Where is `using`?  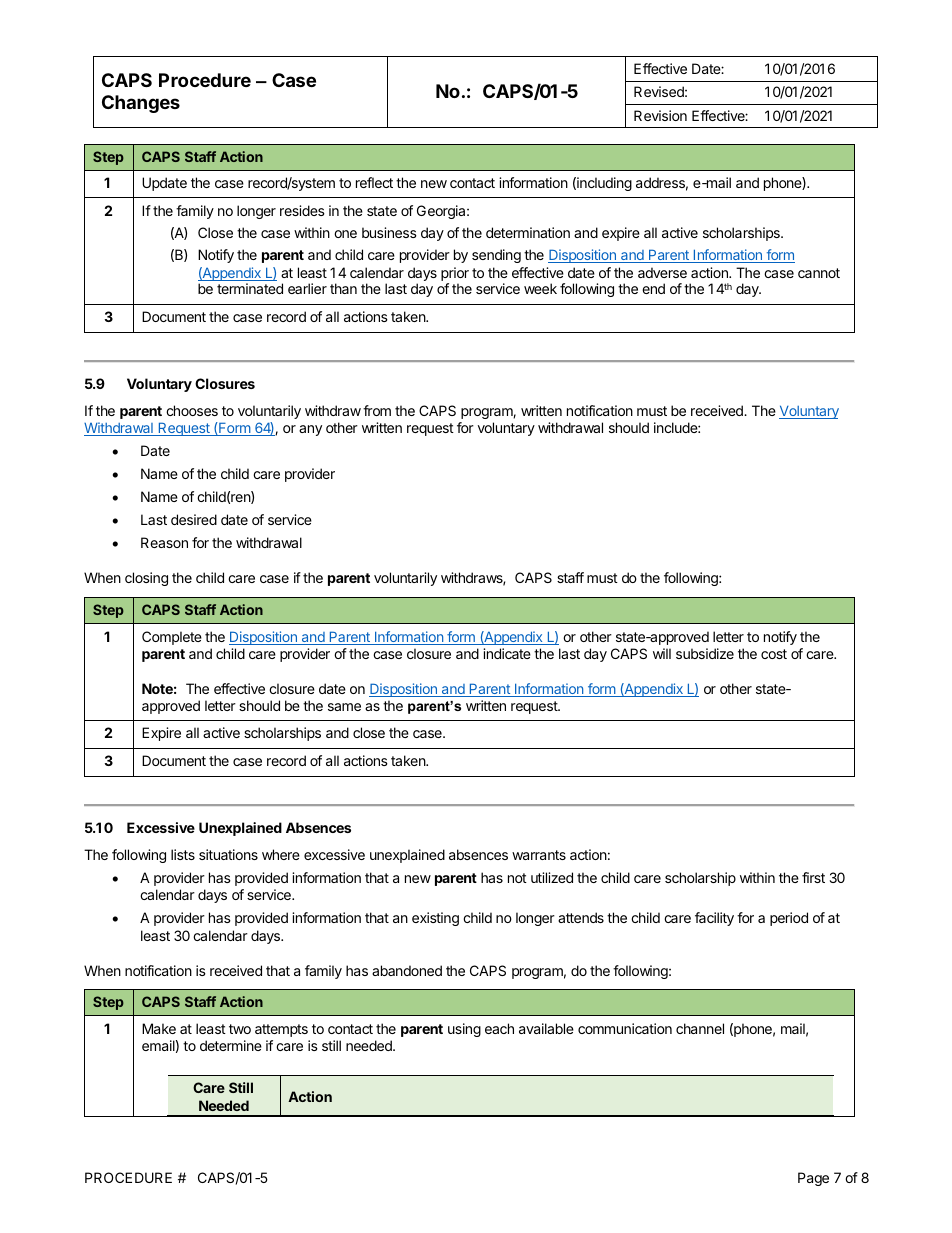 using is located at coordinates (464, 1030).
